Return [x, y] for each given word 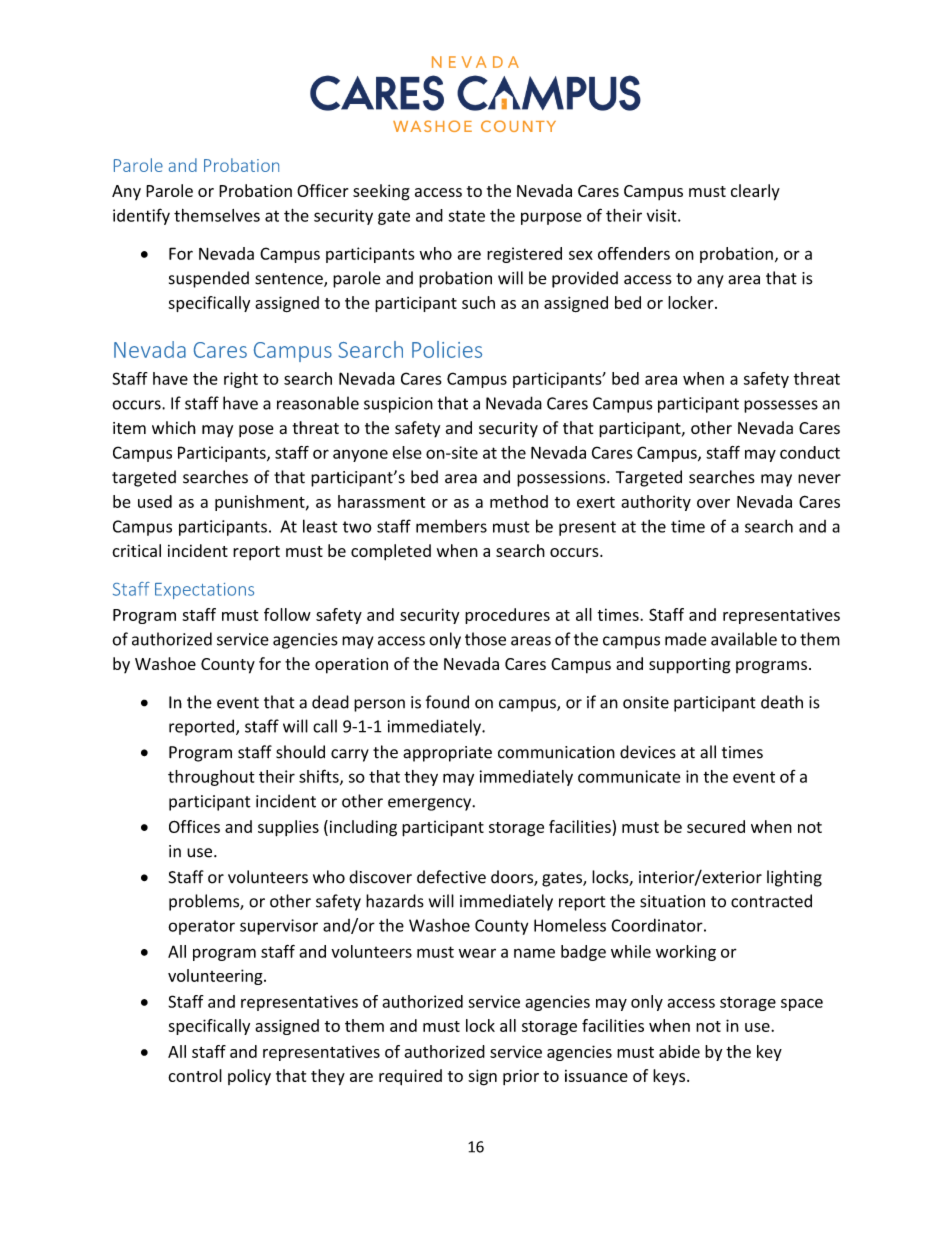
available [744, 639]
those [485, 639]
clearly [755, 192]
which [174, 428]
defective [451, 877]
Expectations [204, 591]
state [466, 216]
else [407, 452]
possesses [781, 406]
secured [716, 826]
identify [141, 216]
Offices [194, 826]
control [195, 1075]
